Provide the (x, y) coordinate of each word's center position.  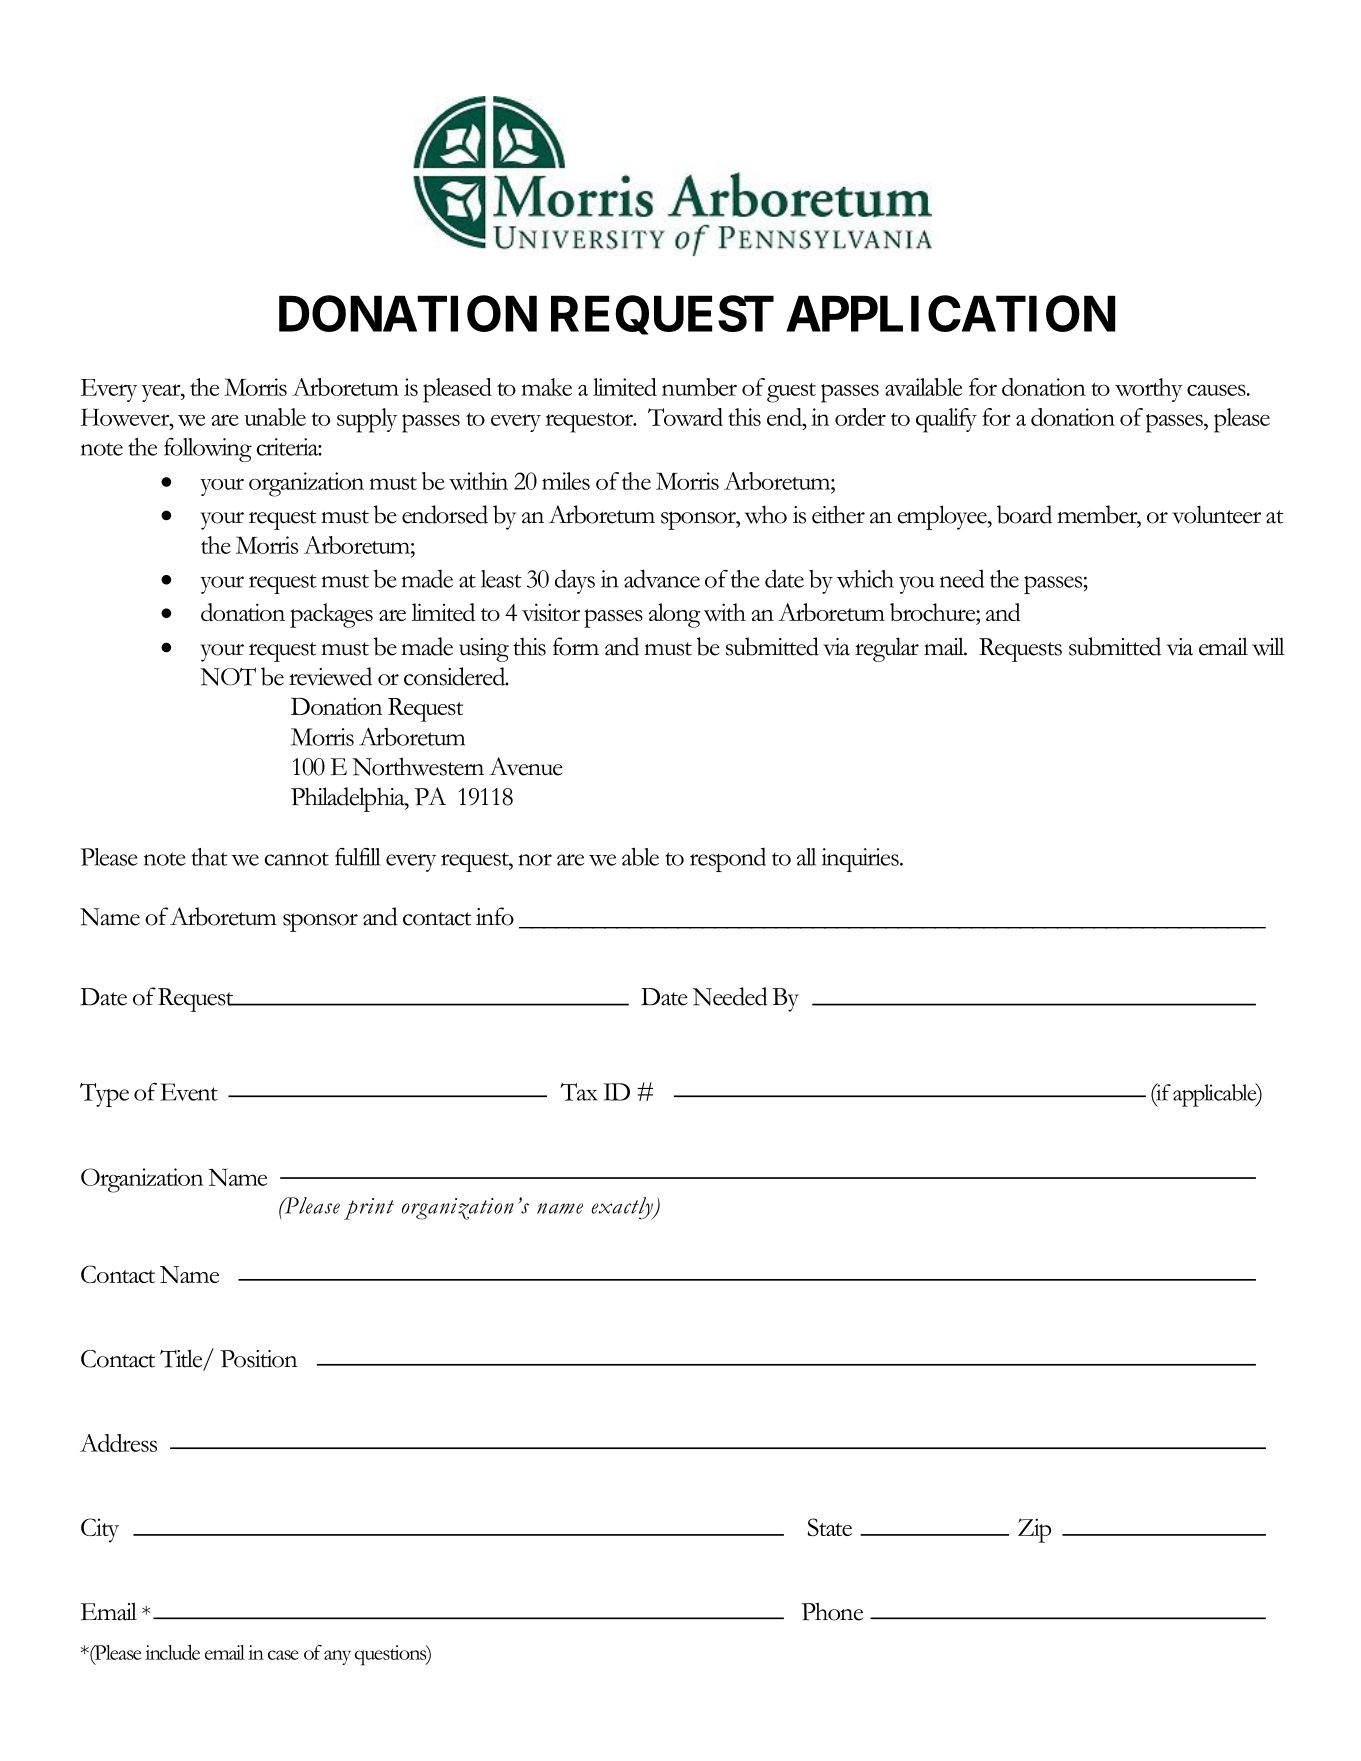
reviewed (330, 676)
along (674, 615)
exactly (623, 1208)
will (1268, 646)
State (829, 1527)
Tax (579, 1092)
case (283, 1655)
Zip (1034, 1530)
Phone (832, 1611)
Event (189, 1092)
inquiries (861, 860)
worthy (1149, 390)
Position (258, 1359)
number (699, 387)
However (126, 417)
